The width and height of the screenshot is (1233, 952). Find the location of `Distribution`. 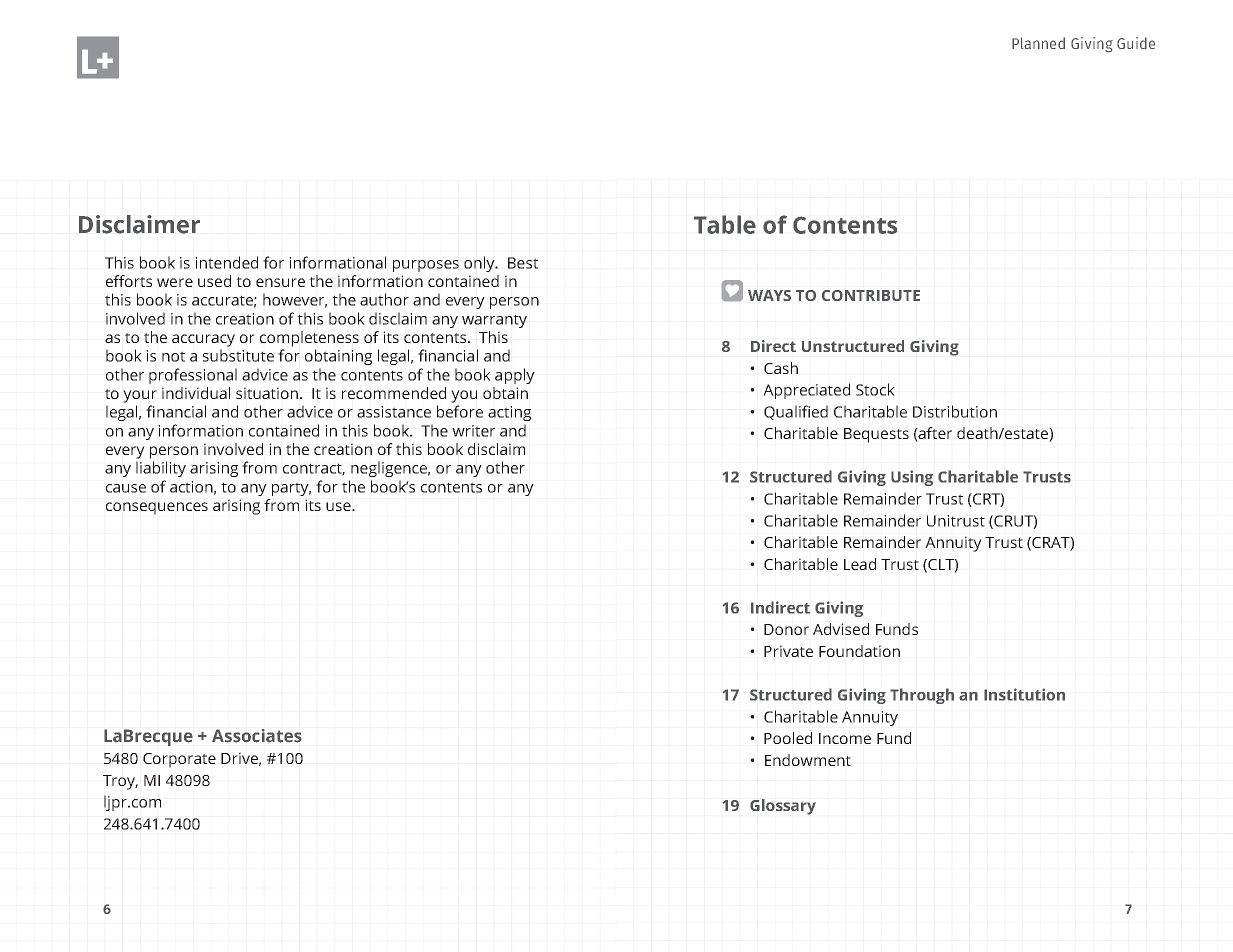

Distribution is located at coordinates (955, 411).
